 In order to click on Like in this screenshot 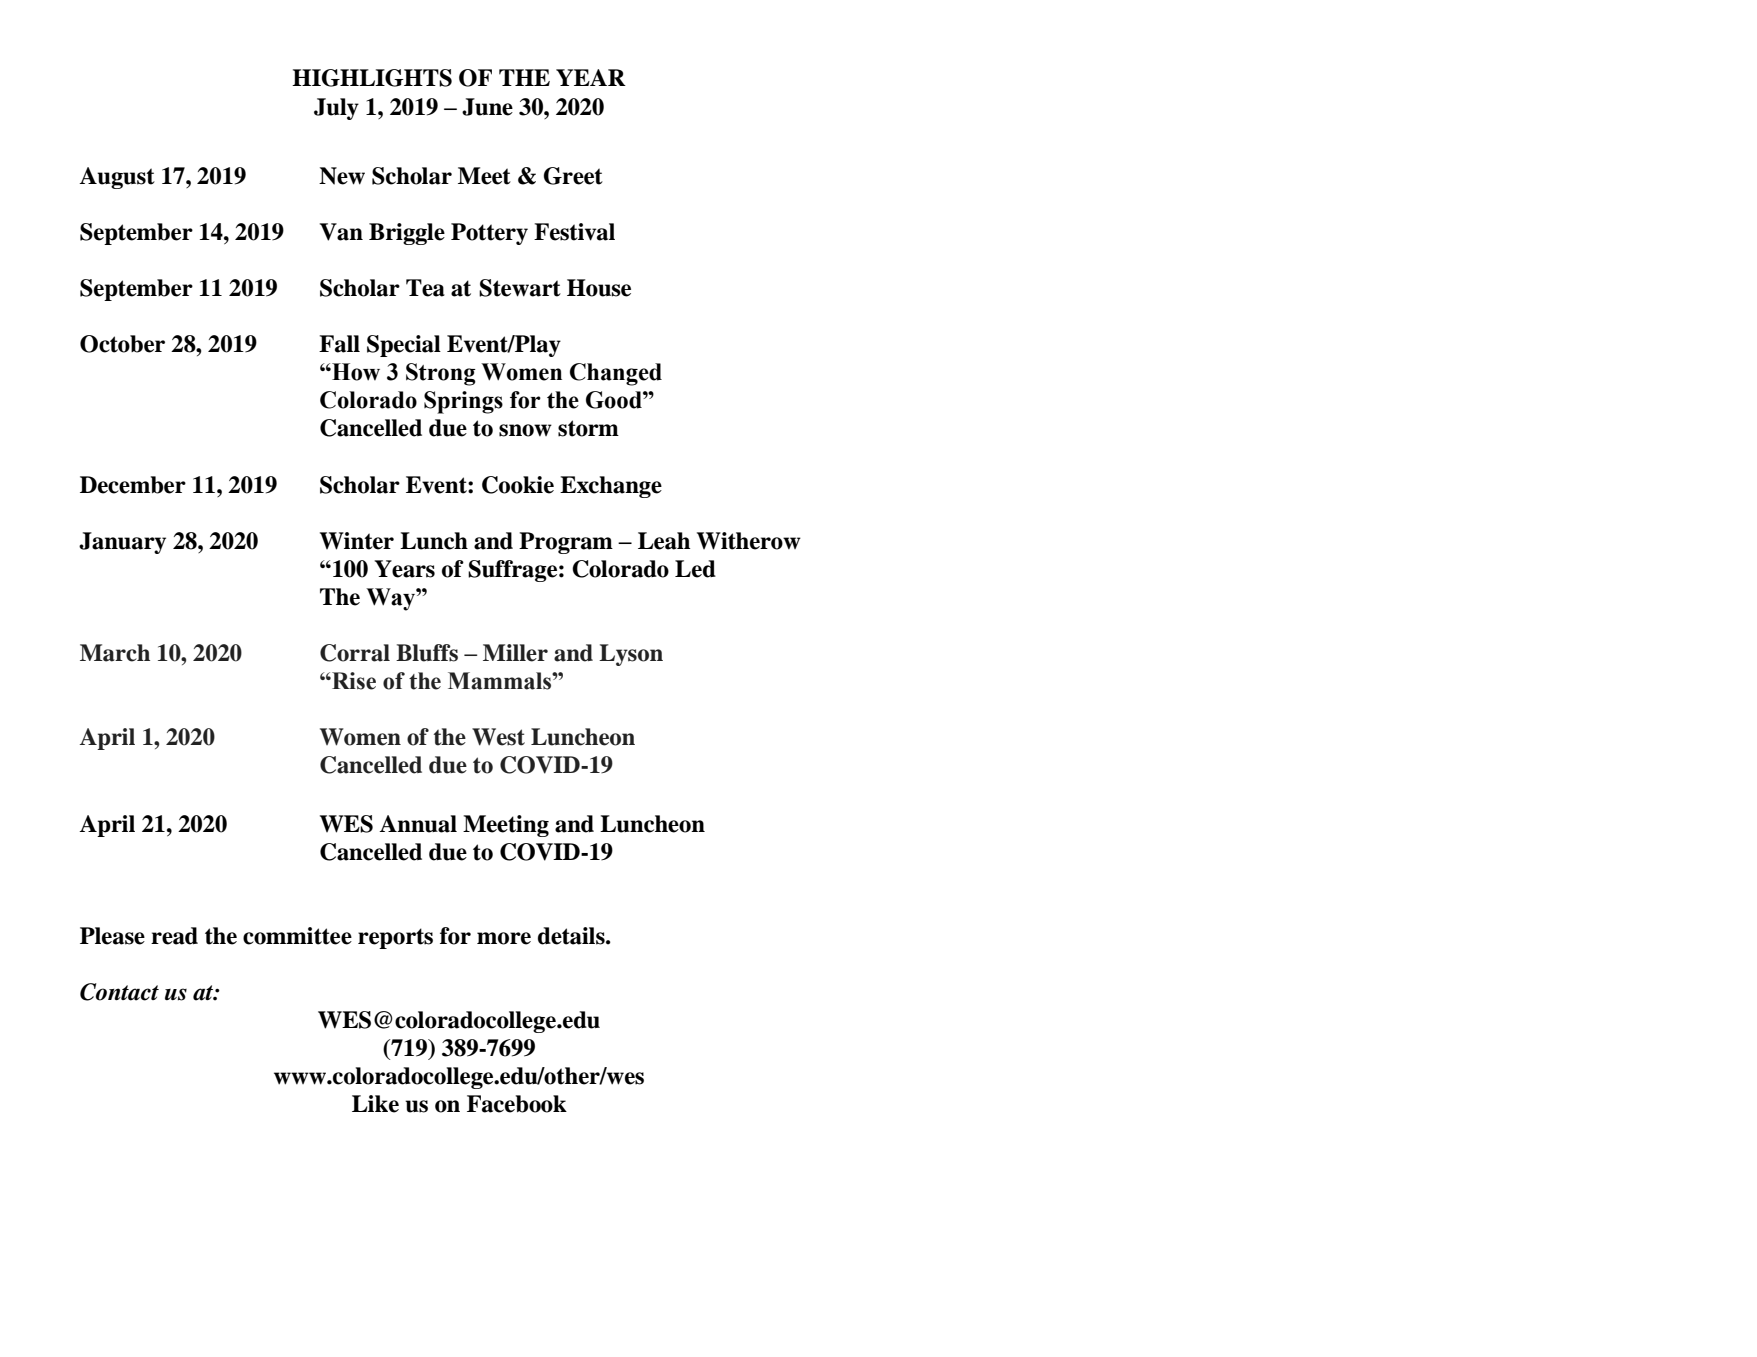, I will do `click(375, 1104)`.
